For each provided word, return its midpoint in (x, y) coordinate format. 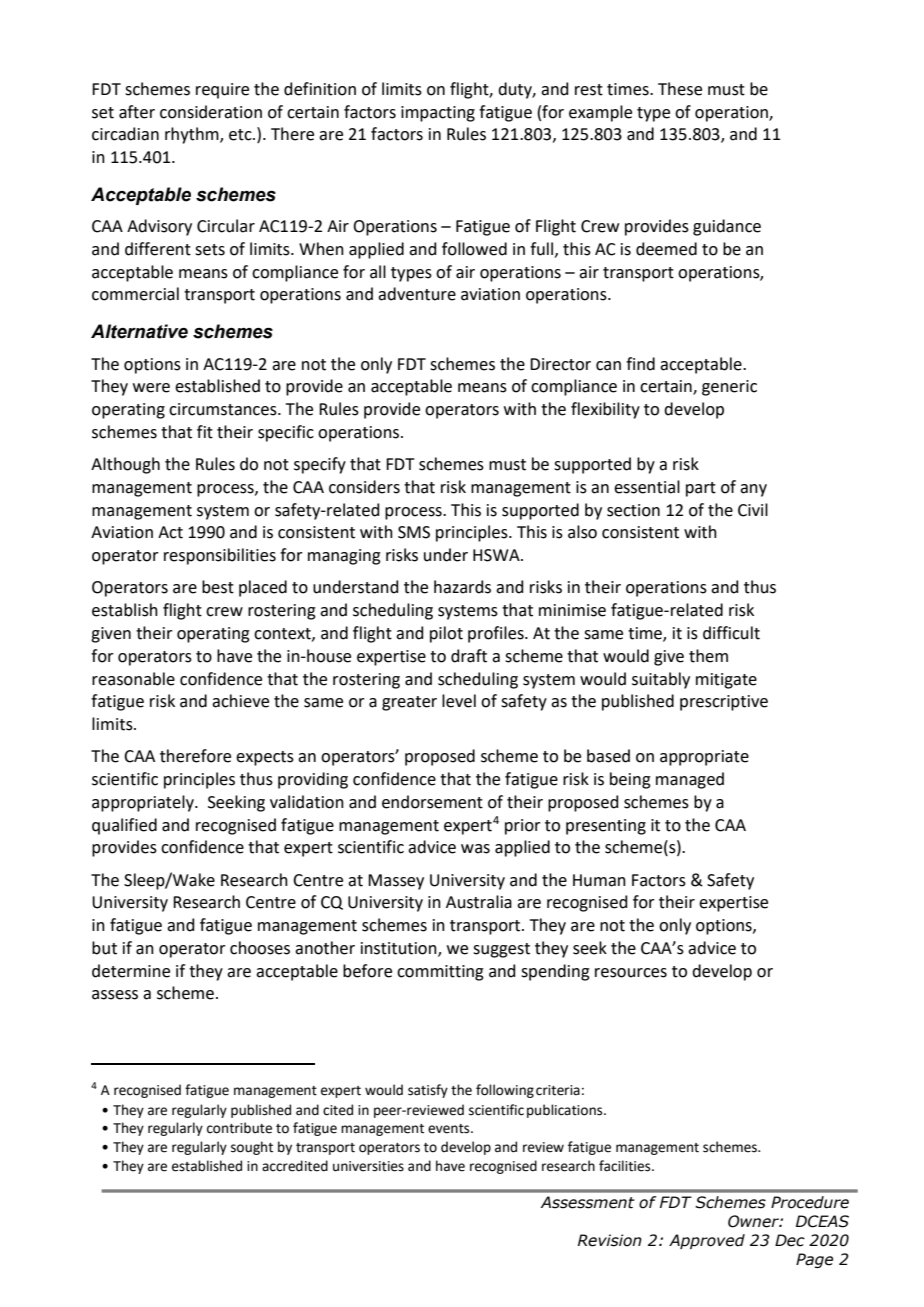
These (680, 89)
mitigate (726, 681)
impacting (438, 114)
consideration (211, 112)
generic (729, 388)
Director (560, 364)
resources (631, 973)
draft (469, 656)
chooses (260, 948)
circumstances (224, 409)
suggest (501, 950)
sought (252, 1148)
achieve (240, 701)
